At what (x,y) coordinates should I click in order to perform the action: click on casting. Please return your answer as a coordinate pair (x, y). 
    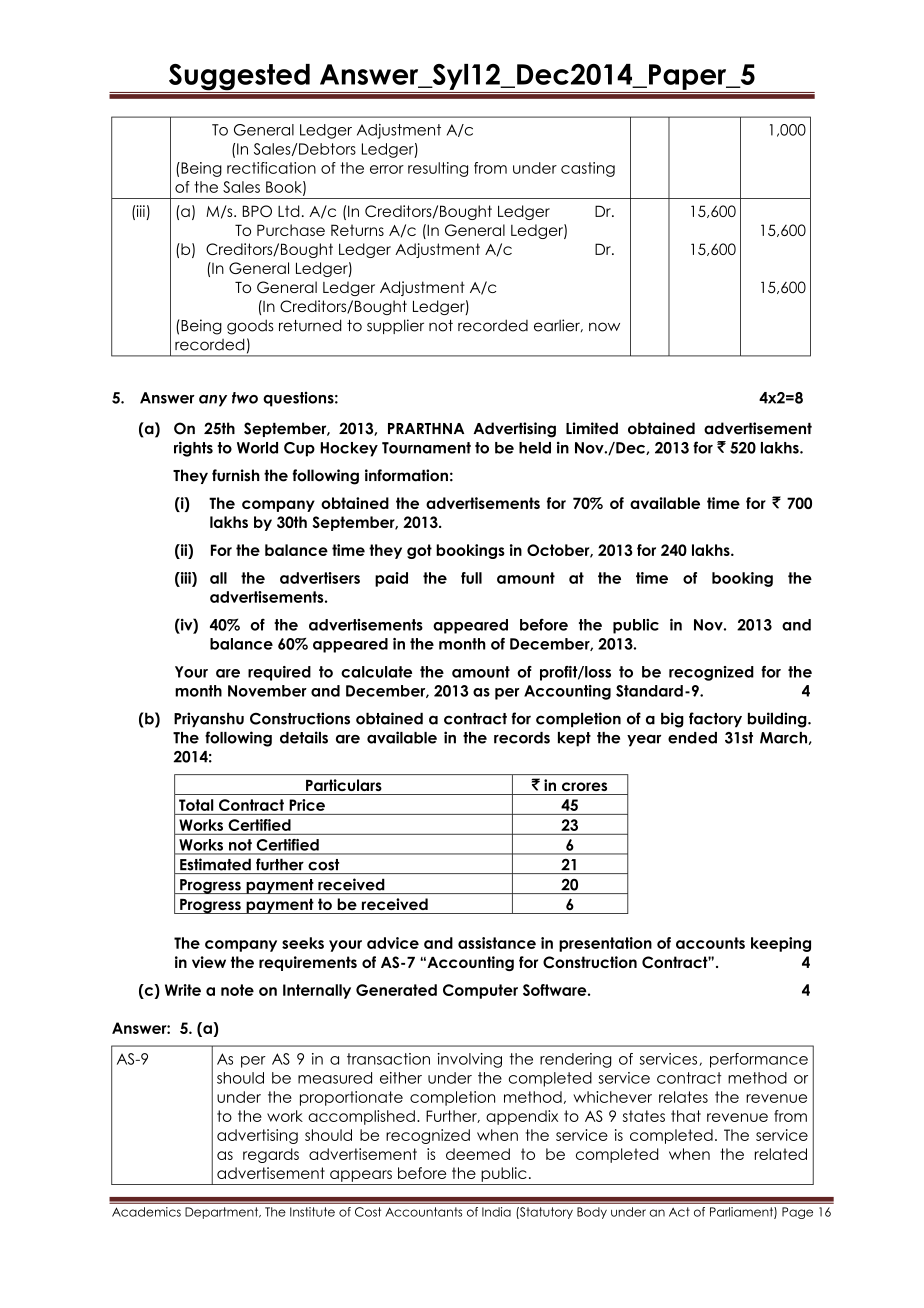
    Looking at the image, I should click on (588, 169).
